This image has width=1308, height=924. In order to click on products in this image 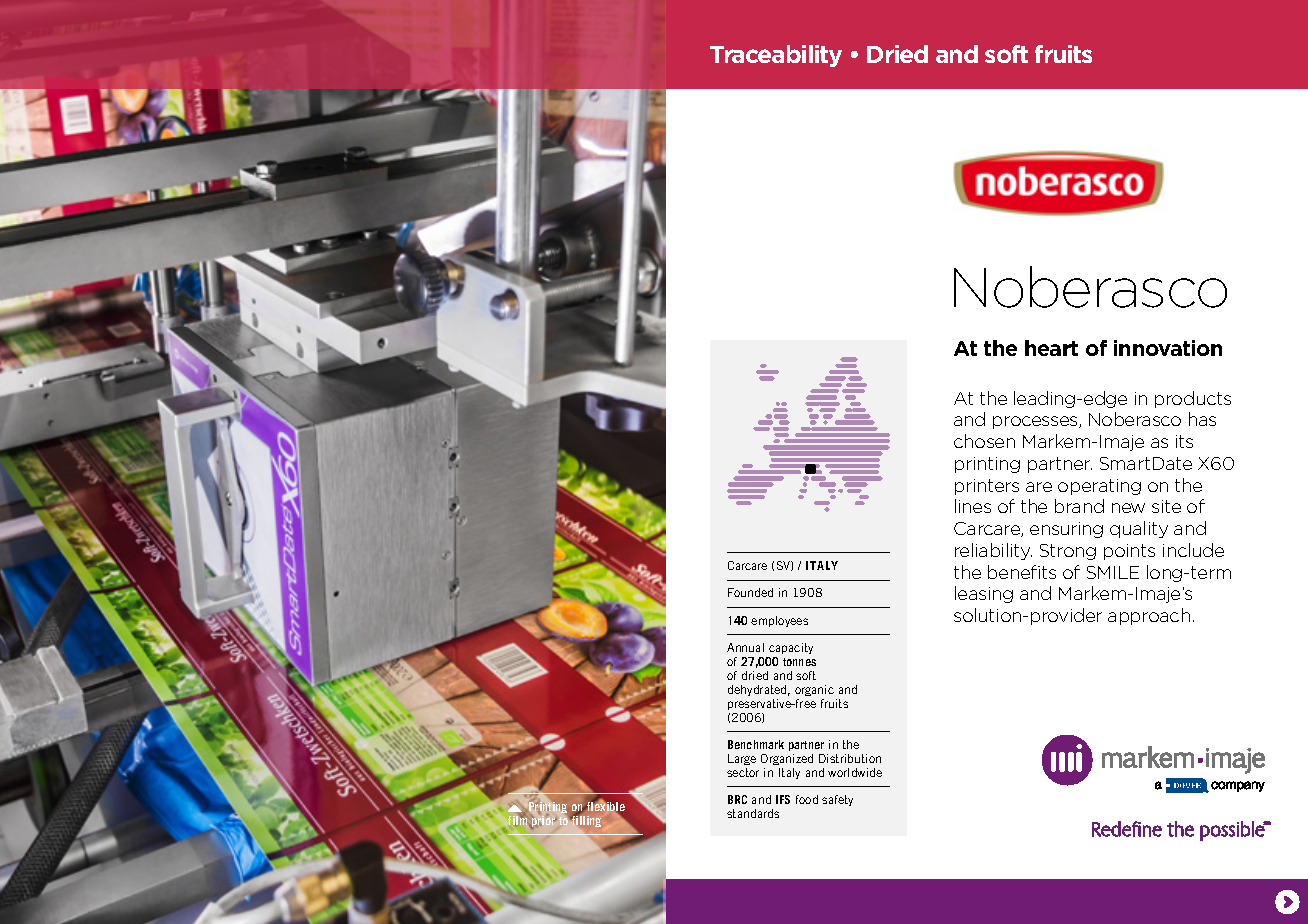, I will do `click(1193, 399)`.
